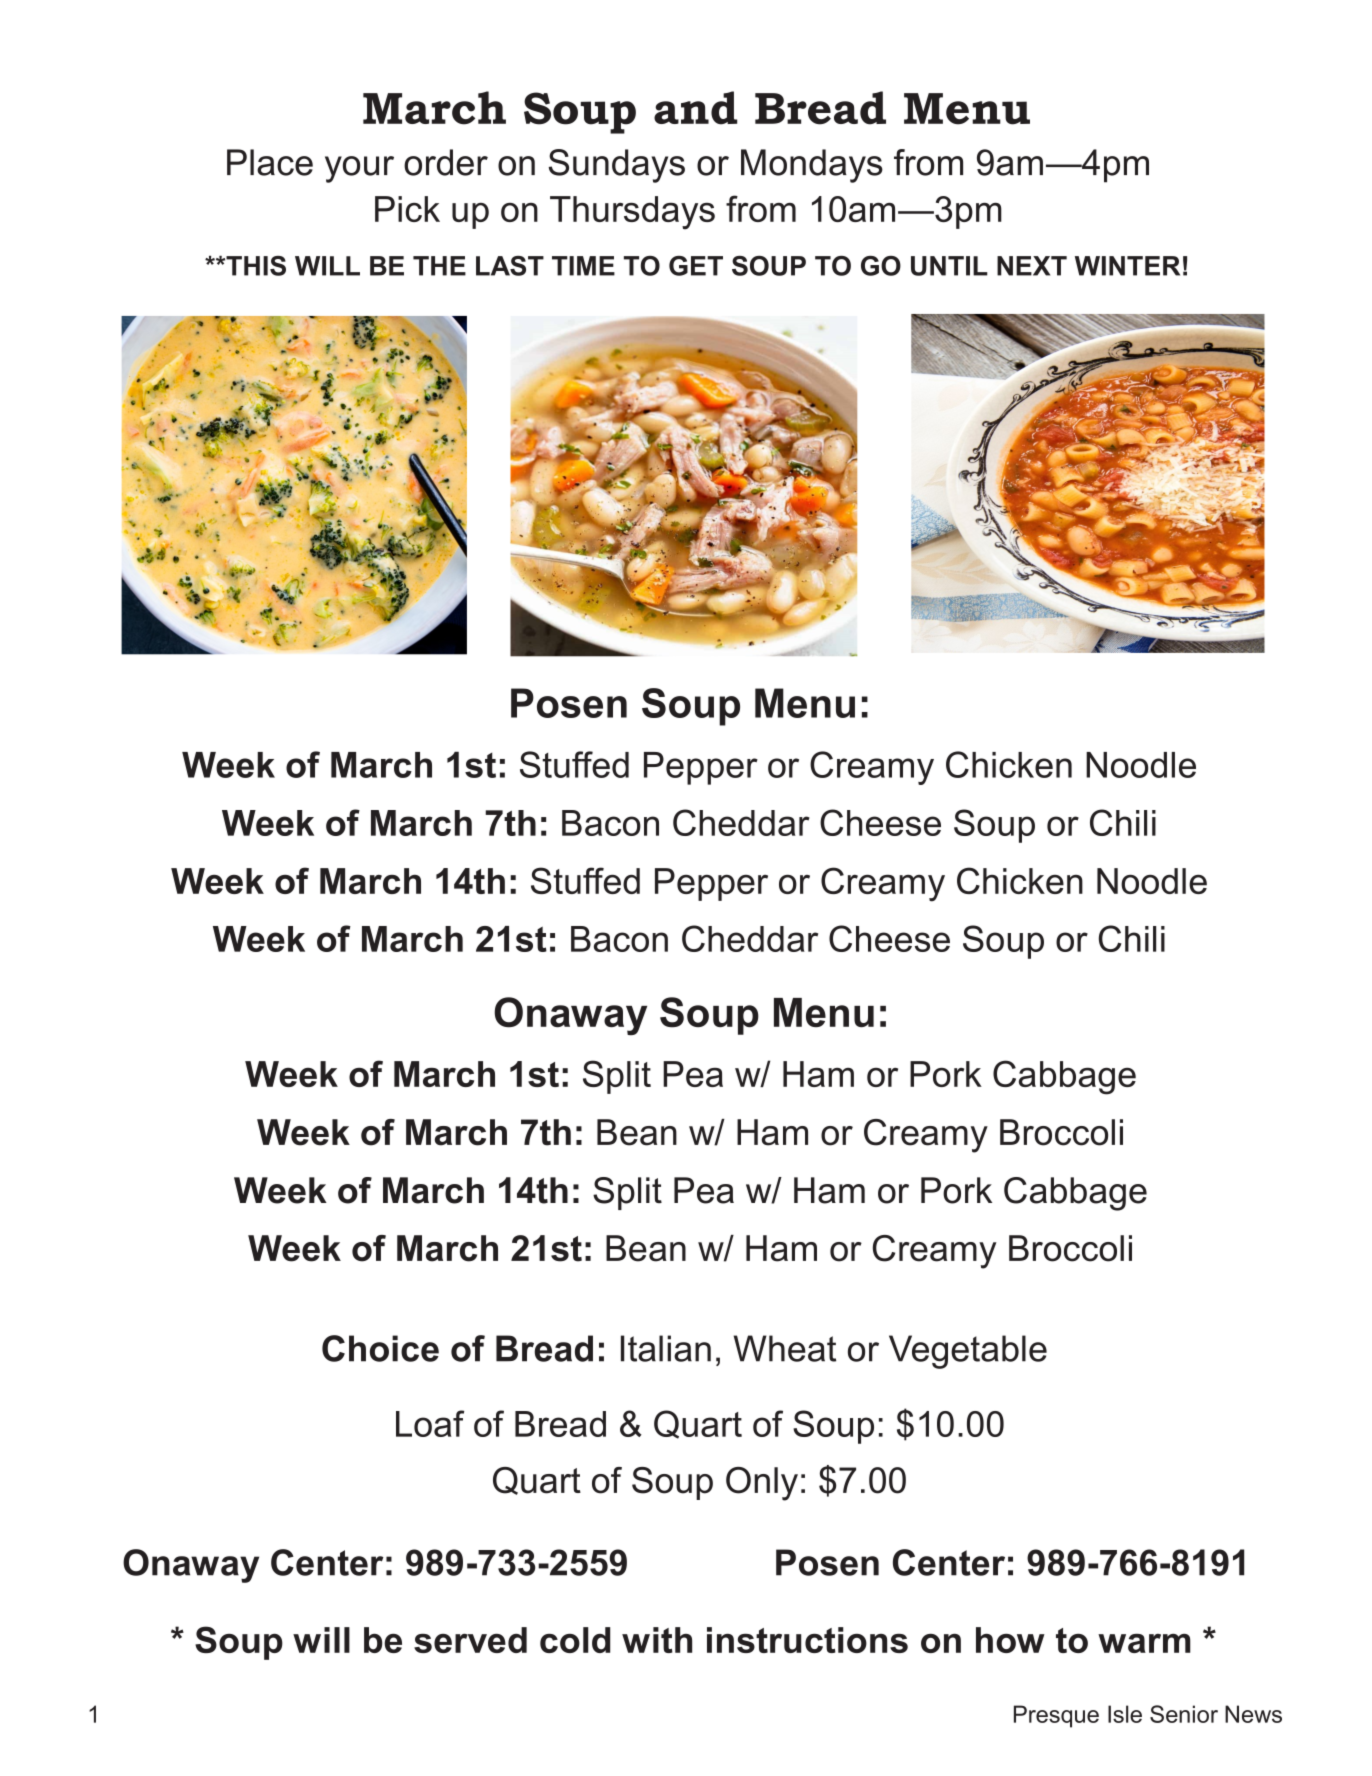 Image resolution: width=1372 pixels, height=1776 pixels. Describe the element at coordinates (785, 1348) in the document. I see `Wheat` at that location.
